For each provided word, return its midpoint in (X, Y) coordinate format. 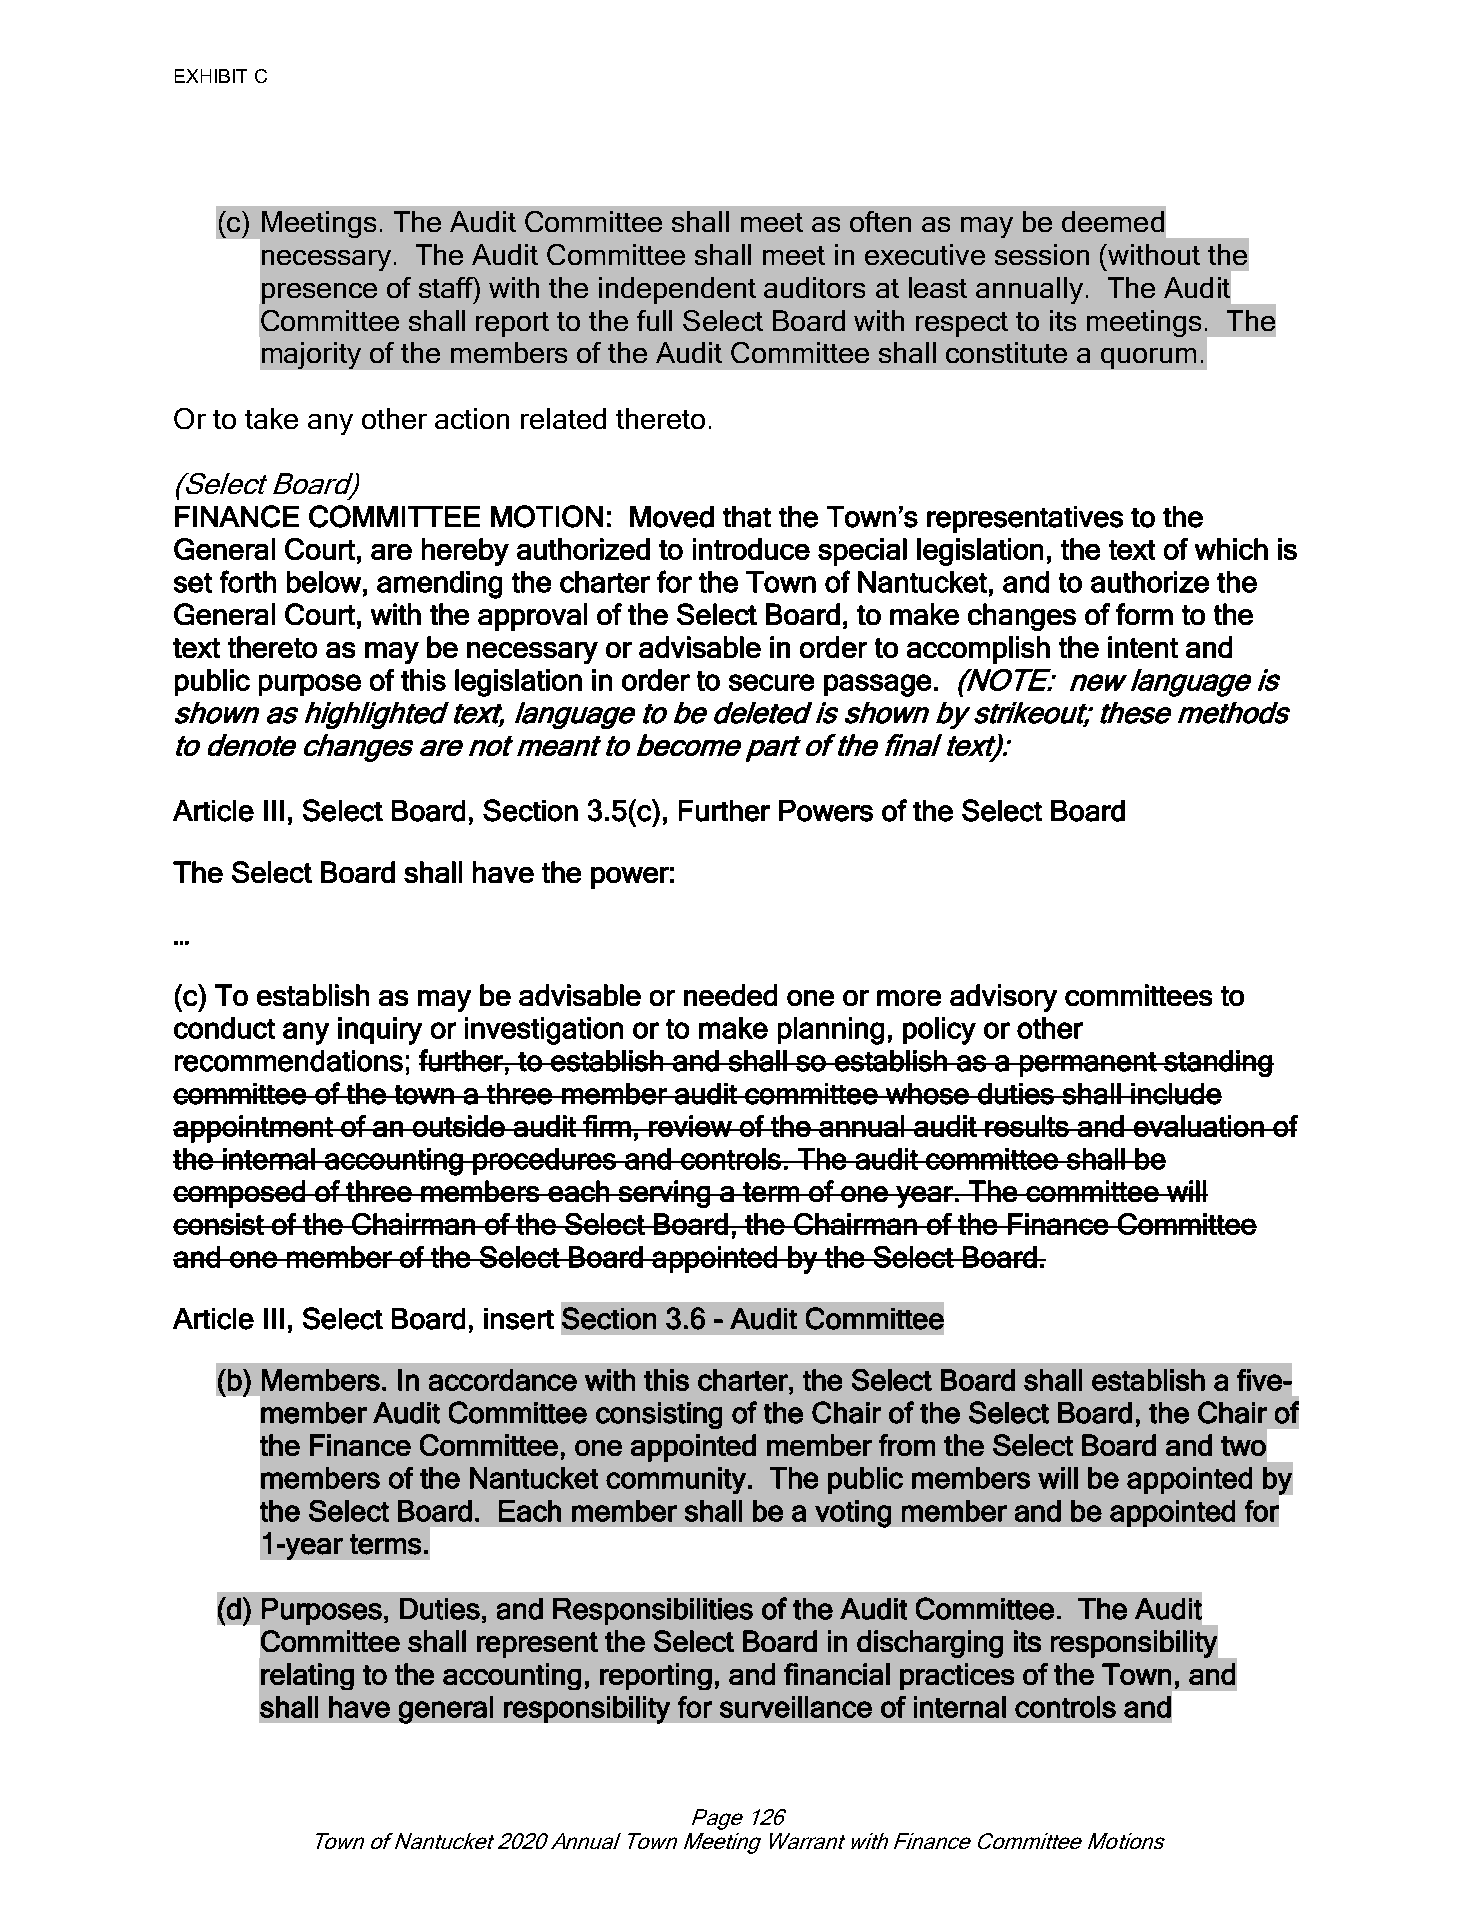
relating (307, 1676)
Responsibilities (653, 1611)
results (1027, 1126)
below (324, 582)
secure (771, 682)
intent (1143, 647)
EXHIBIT (211, 76)
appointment (254, 1129)
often (880, 221)
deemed (1113, 221)
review (690, 1126)
